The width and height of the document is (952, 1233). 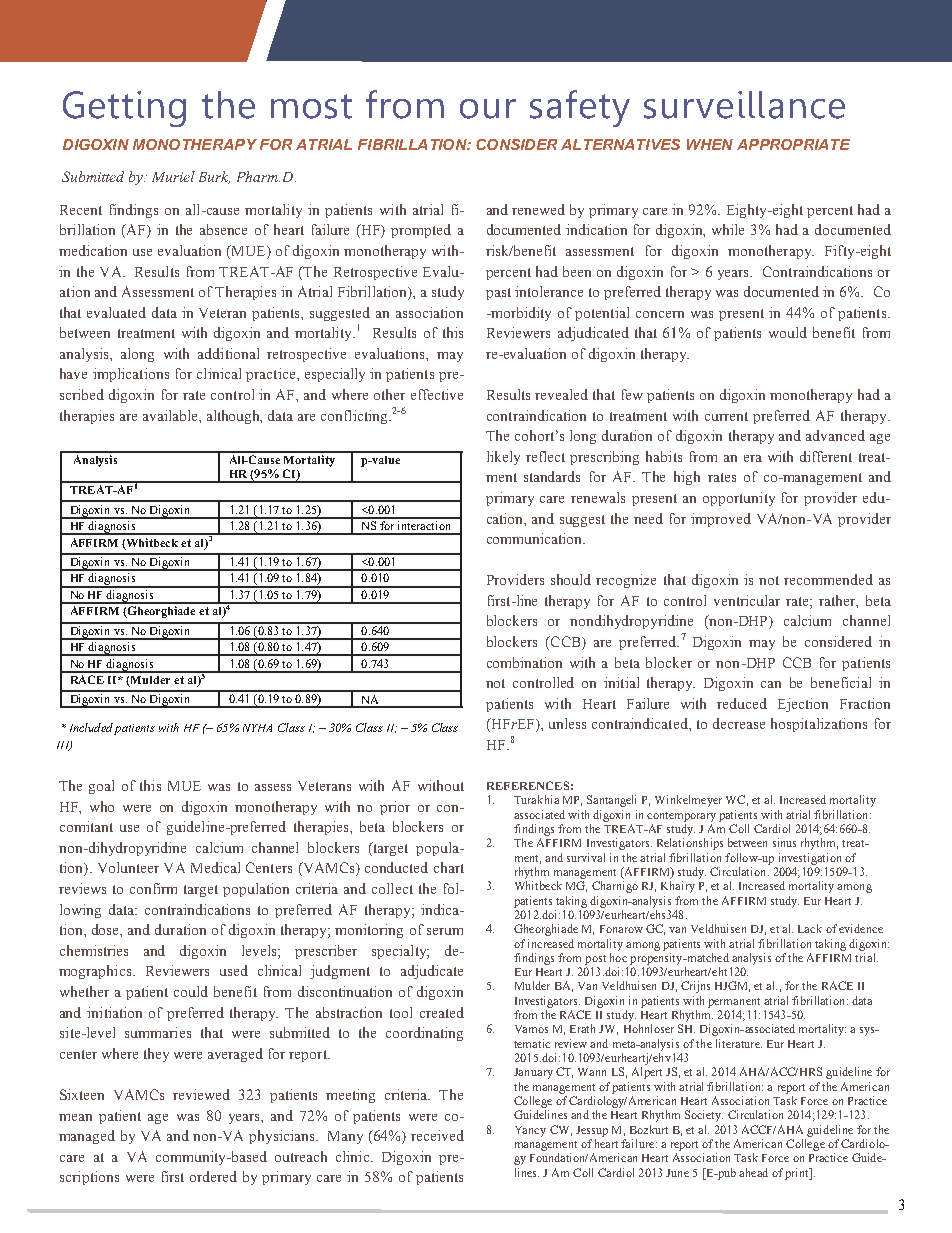 What do you see at coordinates (488, 109) in the document?
I see `our` at bounding box center [488, 109].
